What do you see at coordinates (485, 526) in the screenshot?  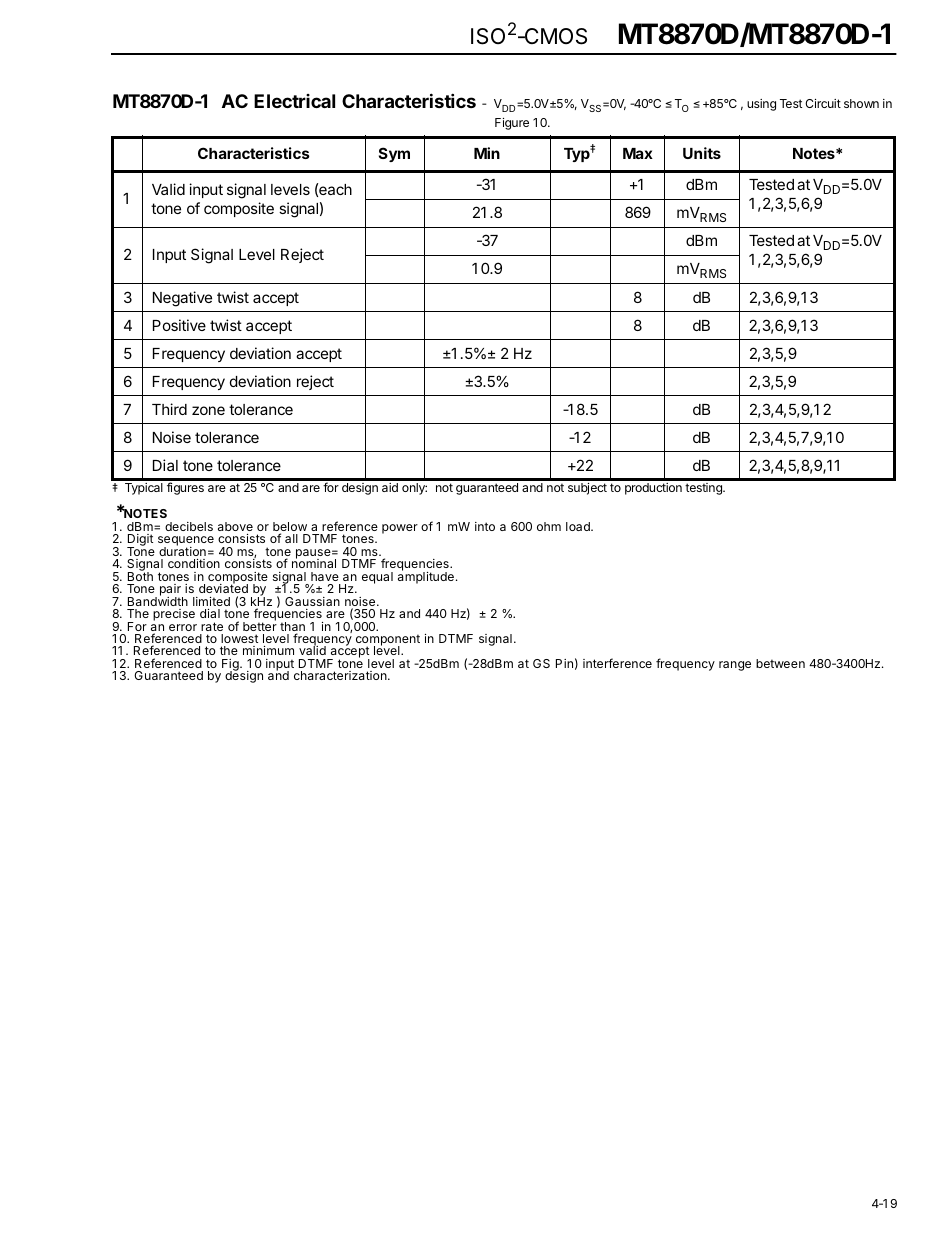 I see `into` at bounding box center [485, 526].
